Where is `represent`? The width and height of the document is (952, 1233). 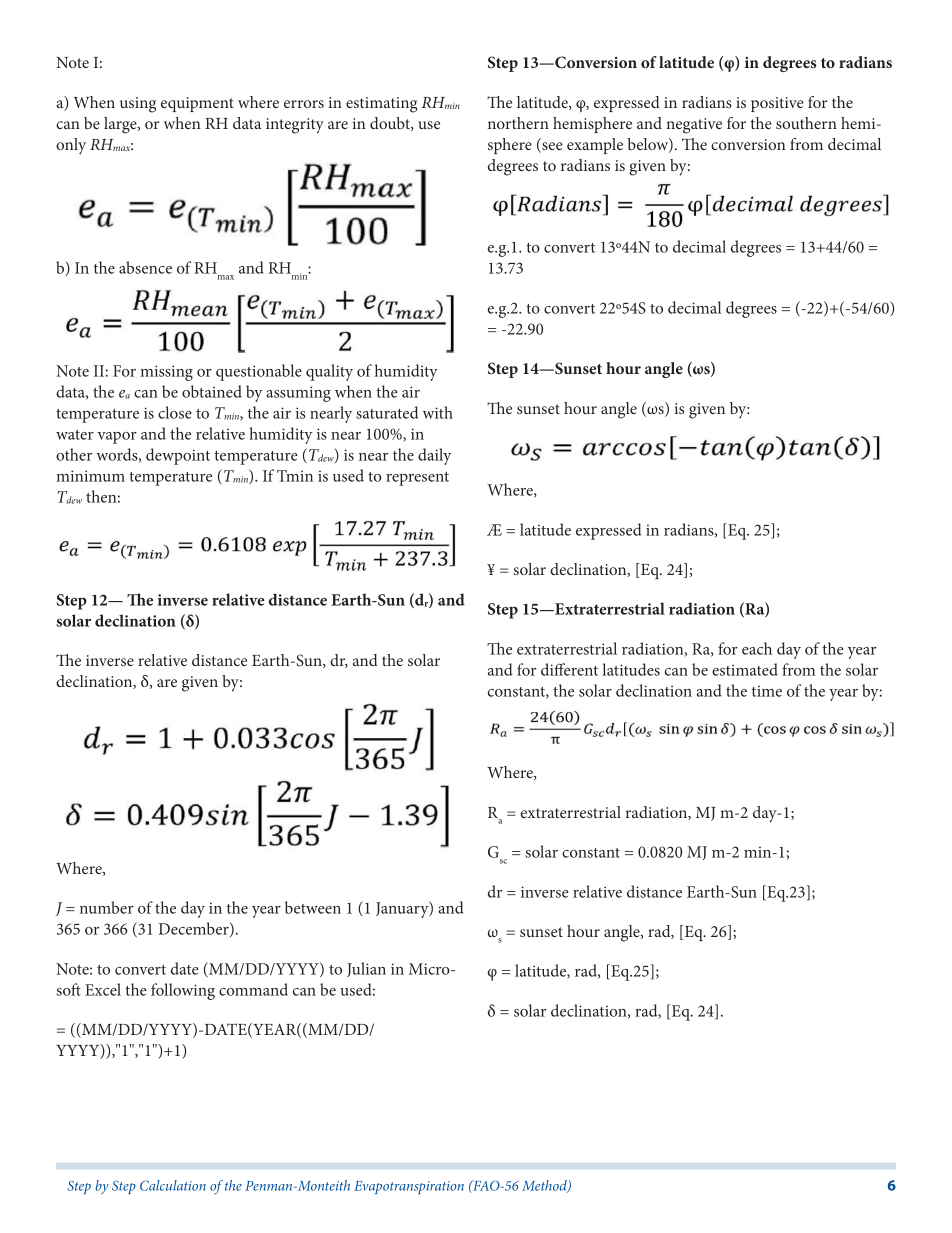
represent is located at coordinates (417, 479).
